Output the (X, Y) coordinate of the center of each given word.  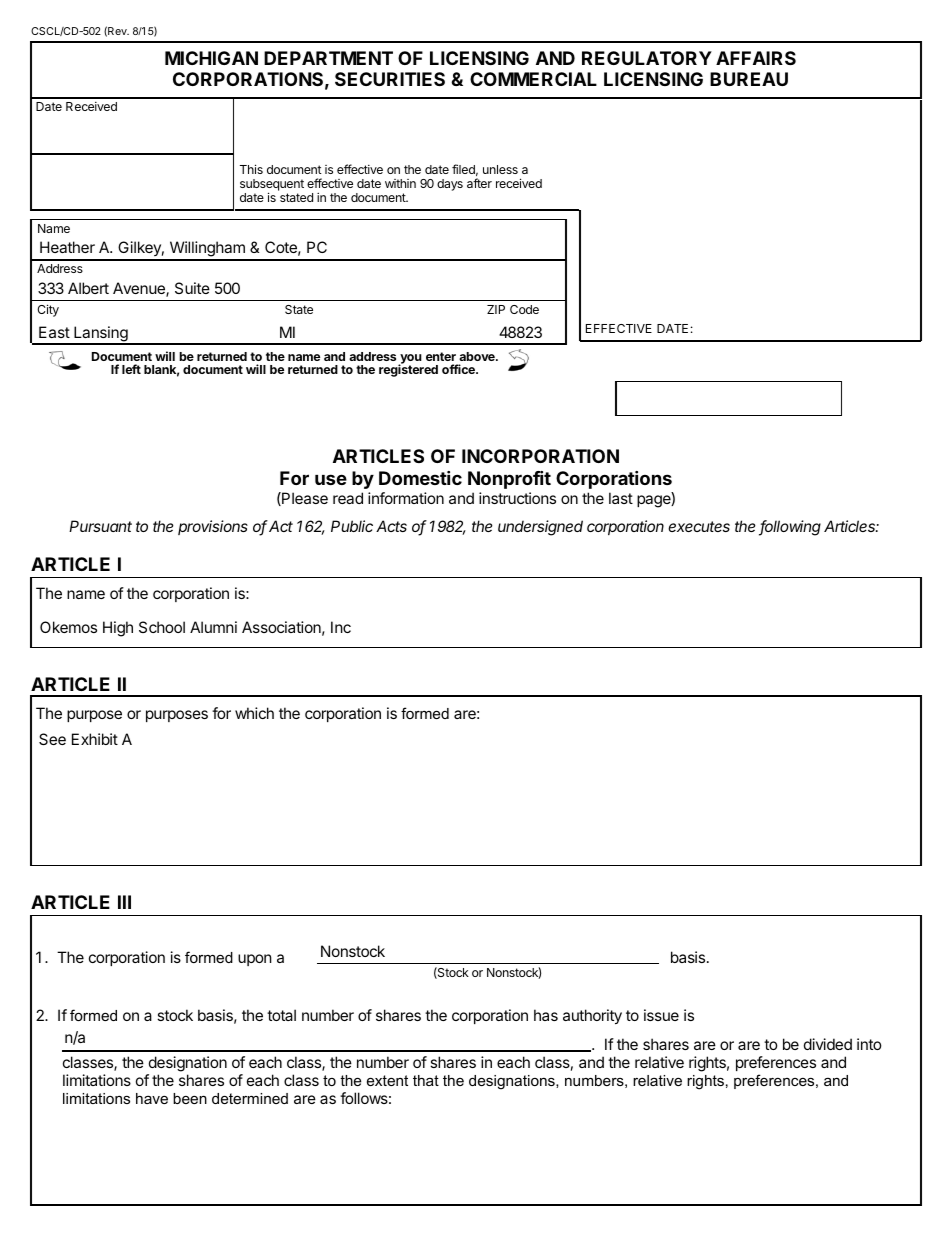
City (48, 310)
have (152, 1098)
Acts (391, 526)
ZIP (496, 309)
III (124, 902)
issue (661, 1015)
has (546, 1015)
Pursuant (100, 526)
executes (699, 526)
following (790, 528)
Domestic (420, 478)
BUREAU (749, 79)
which (254, 713)
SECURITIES (390, 79)
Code (524, 309)
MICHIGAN (211, 58)
